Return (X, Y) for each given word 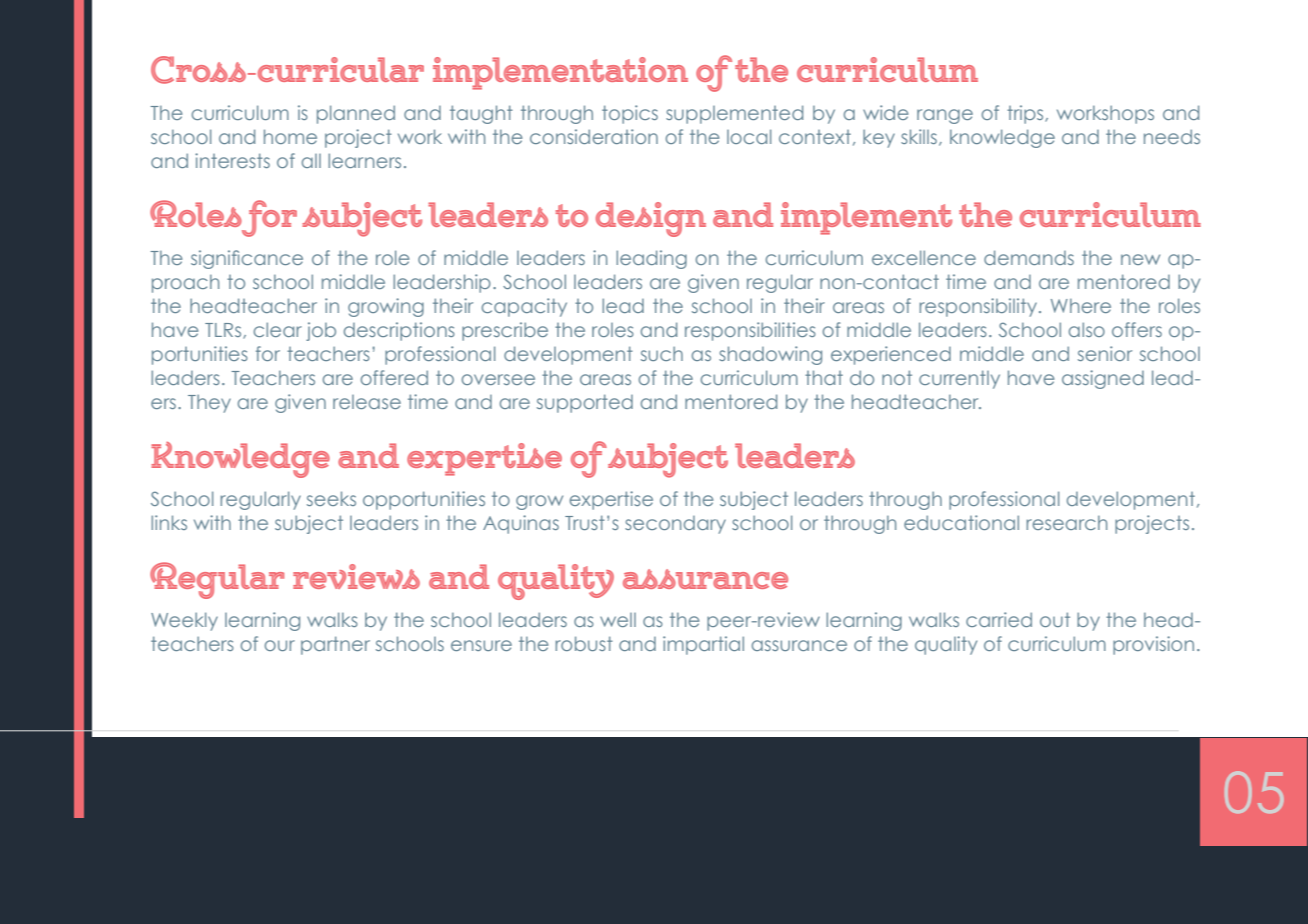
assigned (1103, 379)
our (280, 645)
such (662, 354)
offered (394, 377)
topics (630, 114)
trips (1026, 114)
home (290, 136)
